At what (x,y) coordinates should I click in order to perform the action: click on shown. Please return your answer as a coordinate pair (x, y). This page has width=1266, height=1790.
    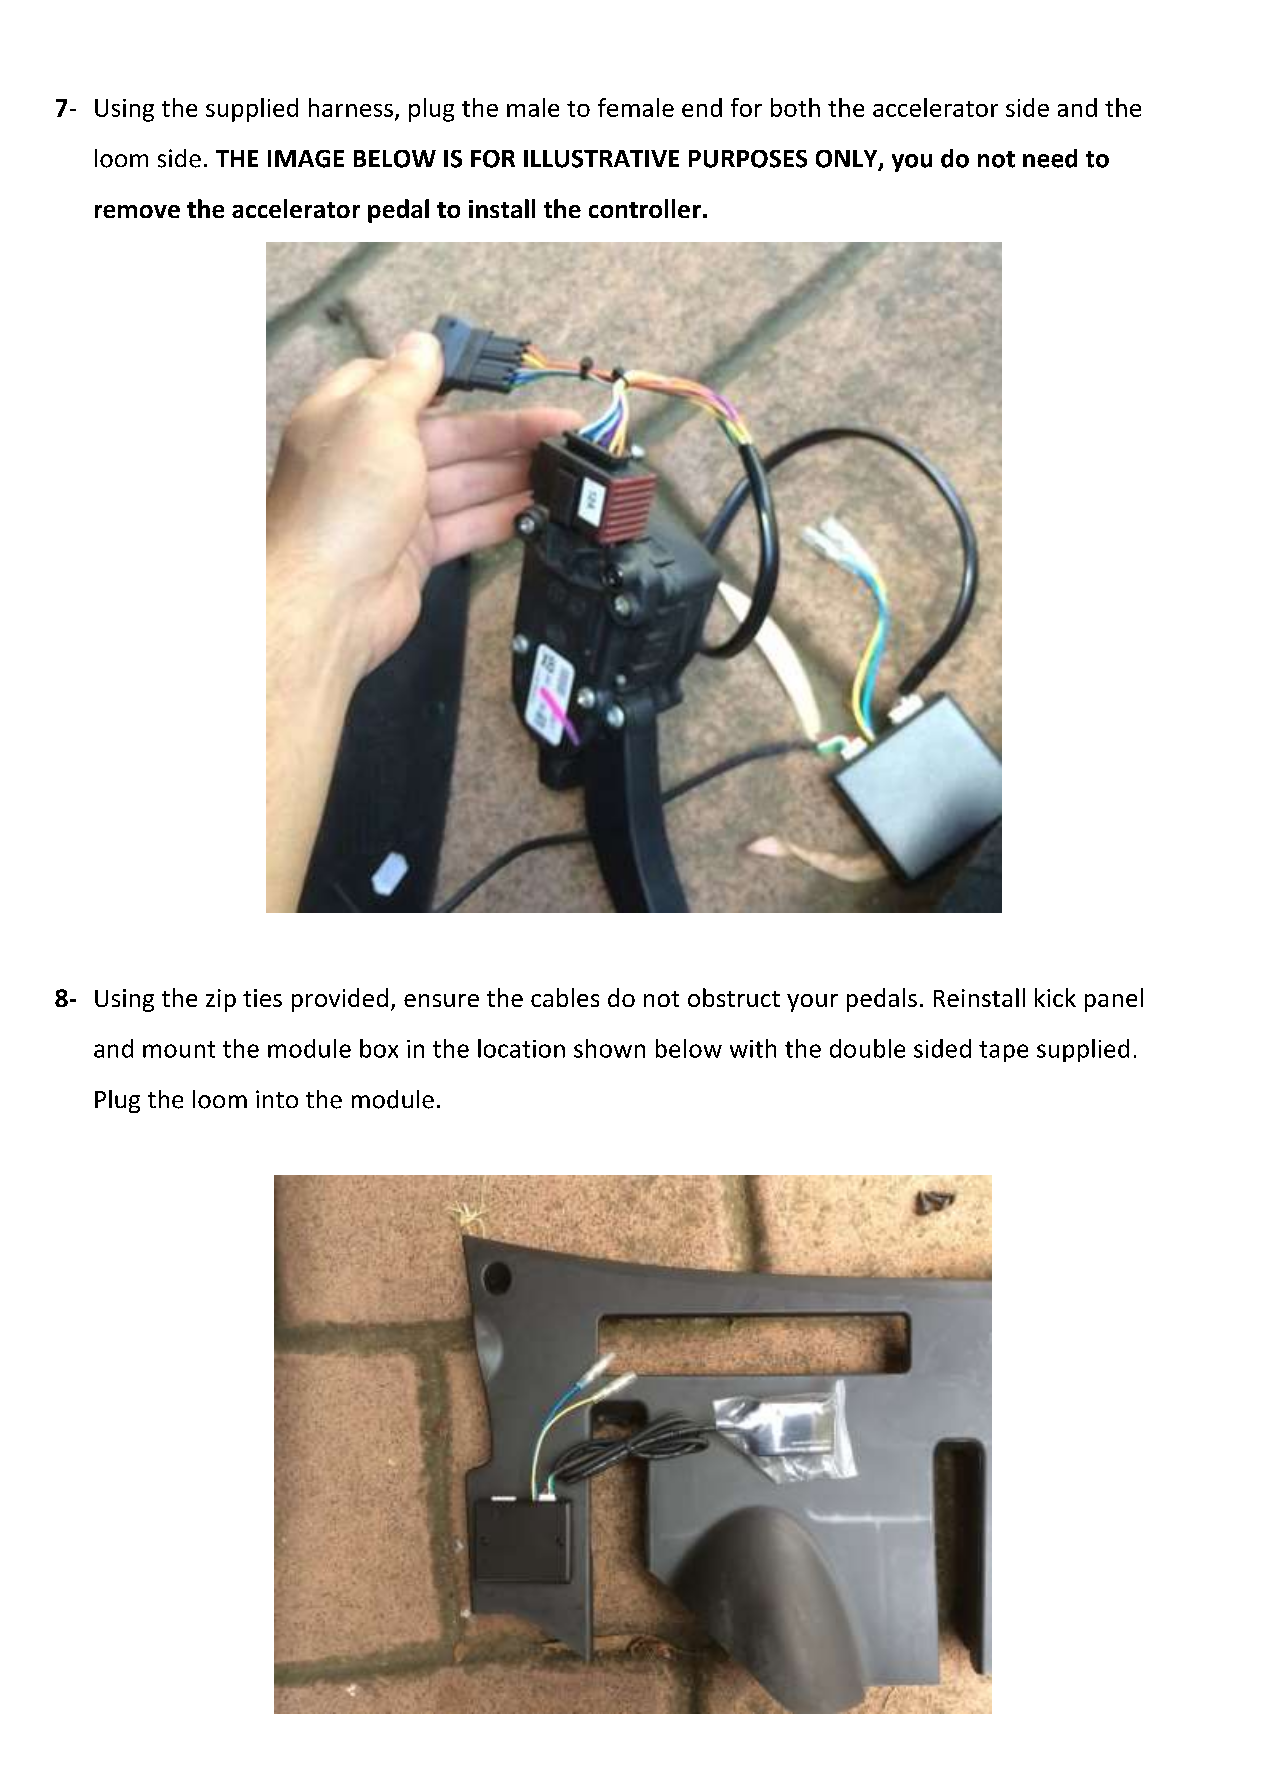
    Looking at the image, I should click on (609, 1048).
